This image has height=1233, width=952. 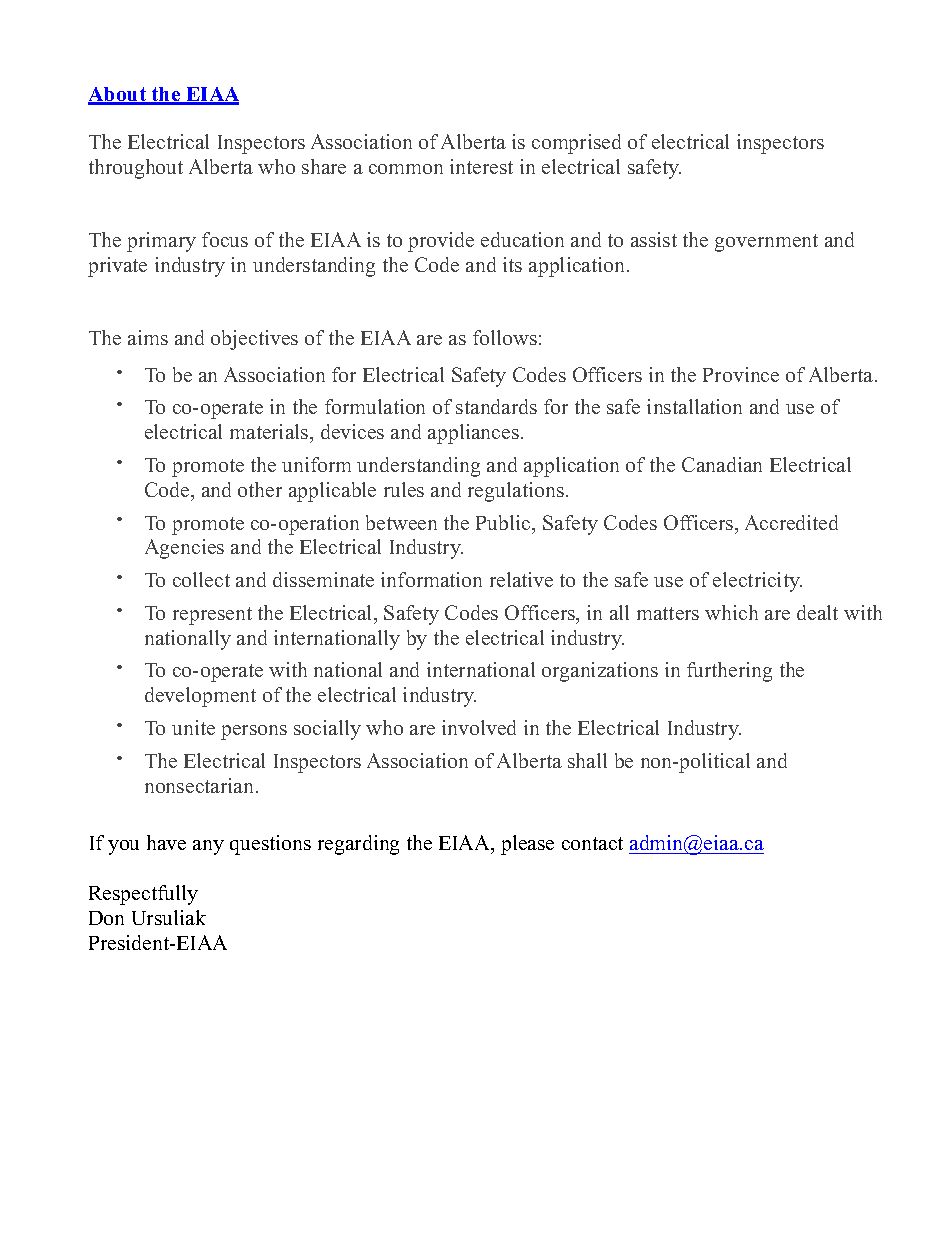 What do you see at coordinates (729, 672) in the image?
I see `furthering` at bounding box center [729, 672].
